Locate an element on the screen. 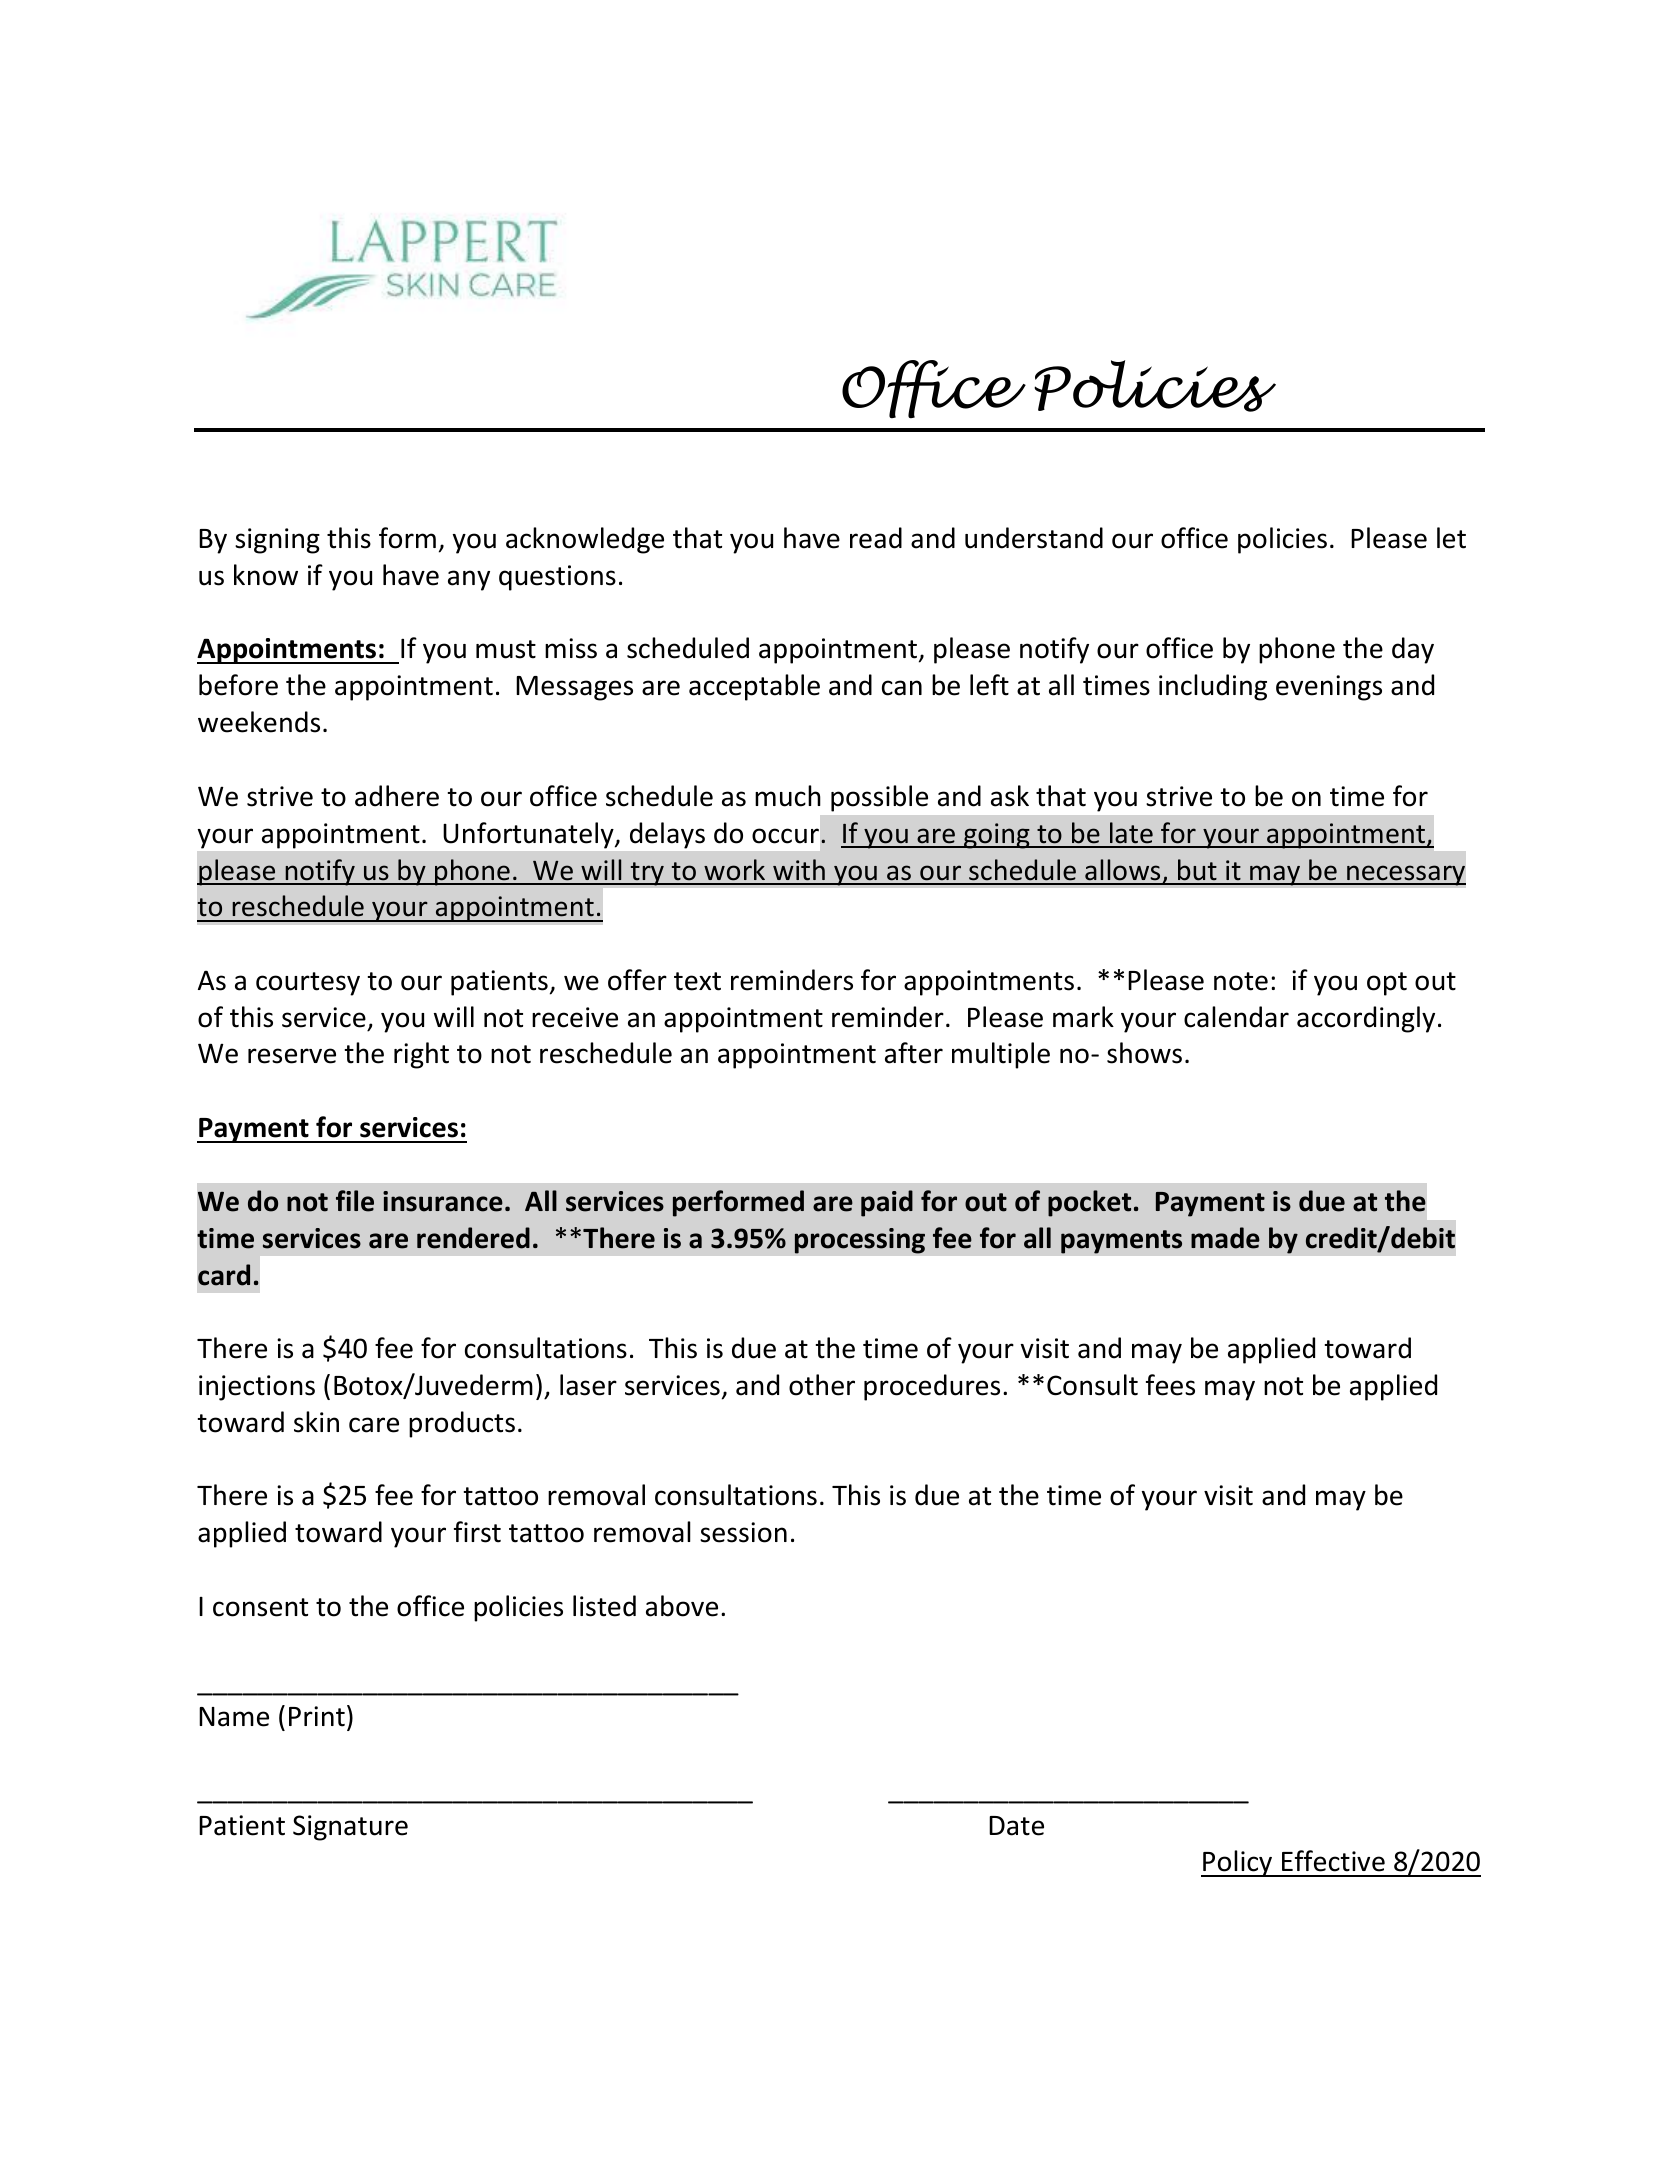 The height and width of the screenshot is (2171, 1678). Signature is located at coordinates (350, 1828).
